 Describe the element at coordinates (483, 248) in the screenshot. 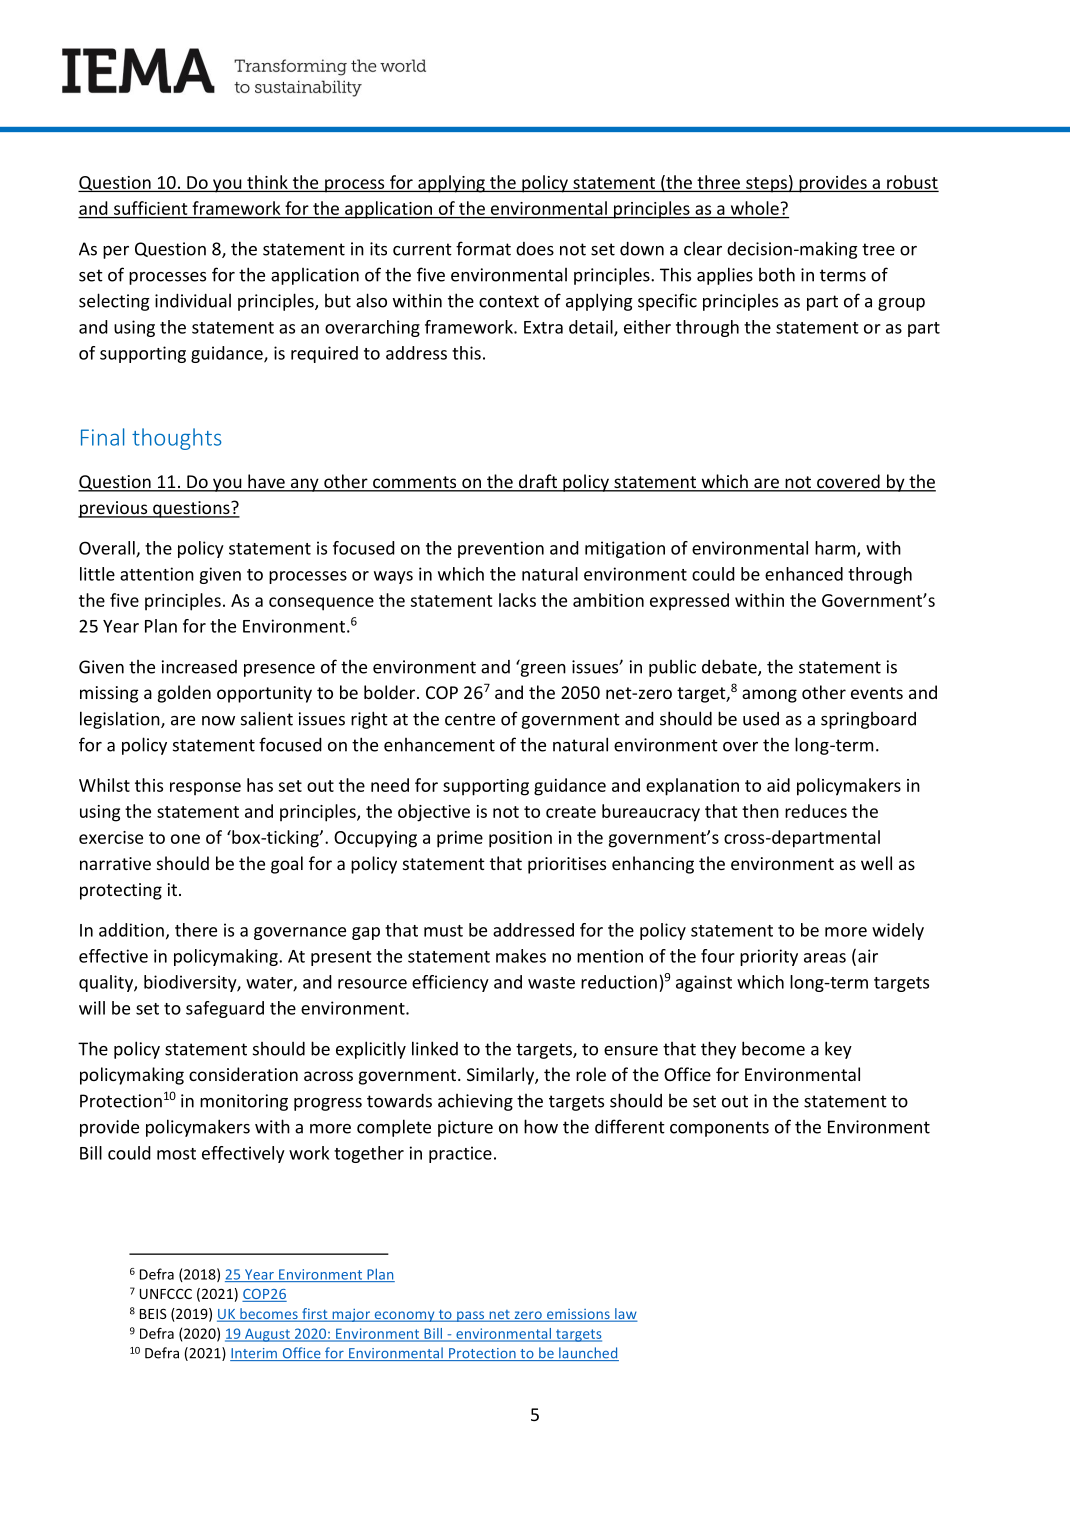

I see `format` at that location.
